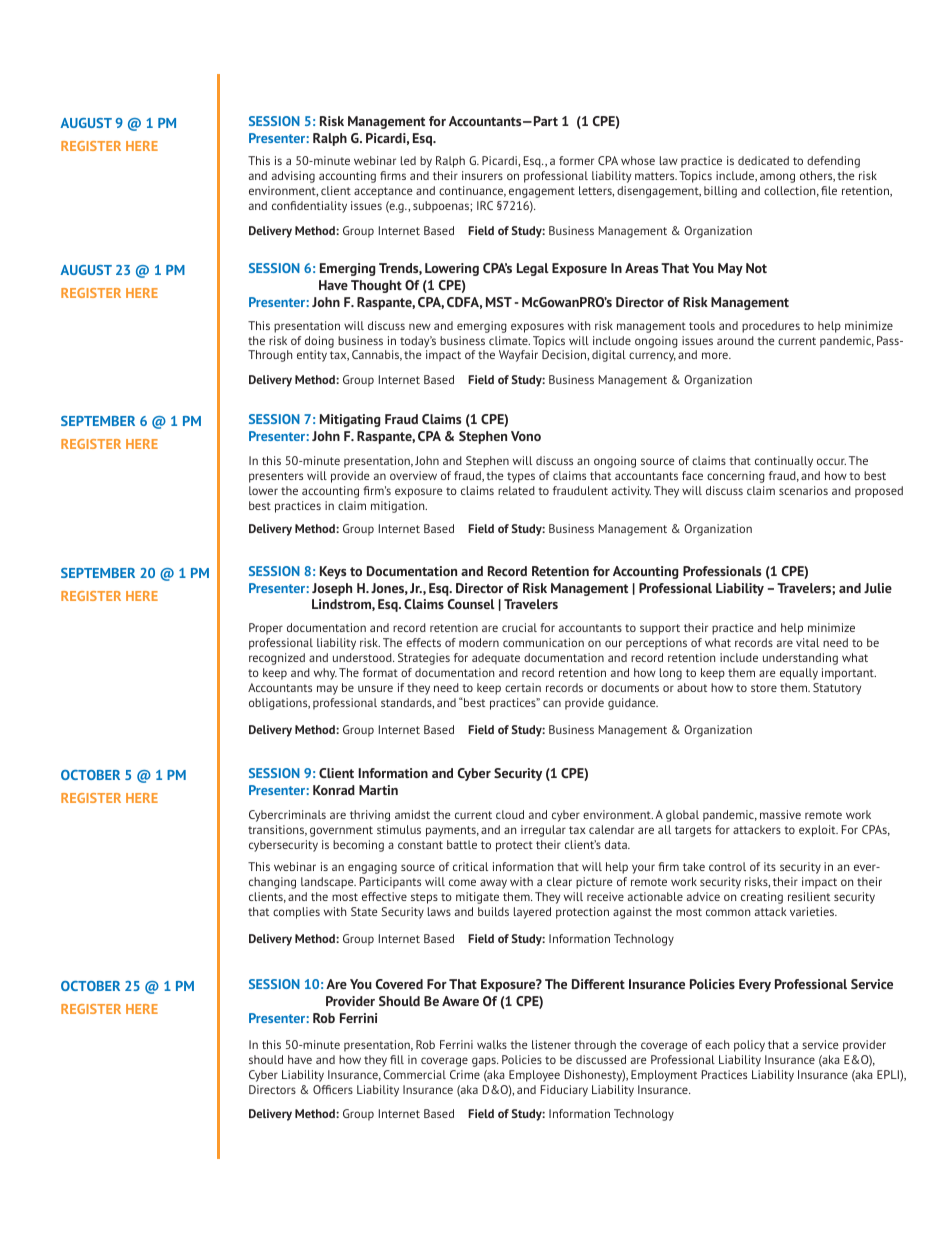 The height and width of the document is (1233, 952). I want to click on confidentiality, so click(309, 207).
